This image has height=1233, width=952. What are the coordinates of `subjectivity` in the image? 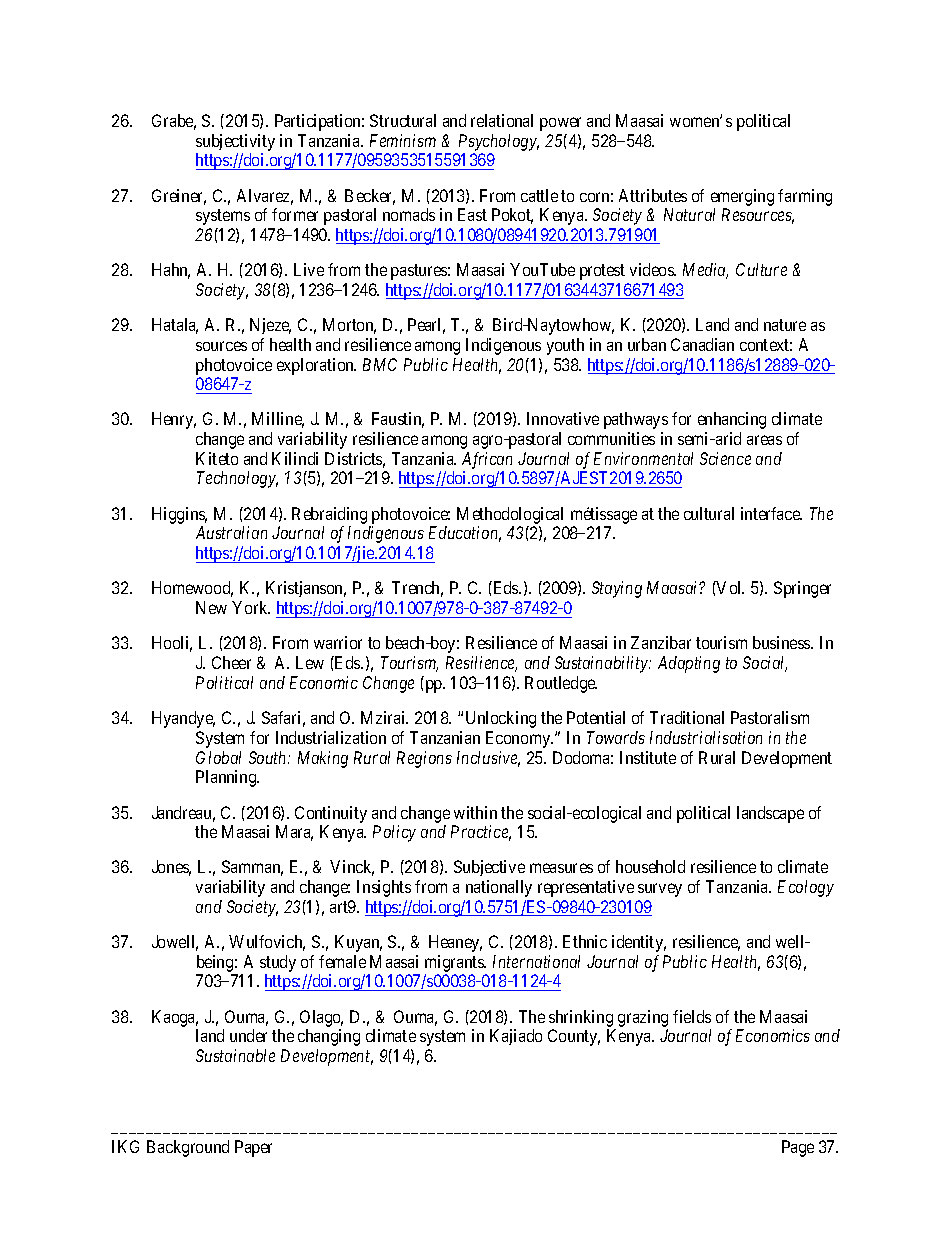 It's located at (235, 142).
